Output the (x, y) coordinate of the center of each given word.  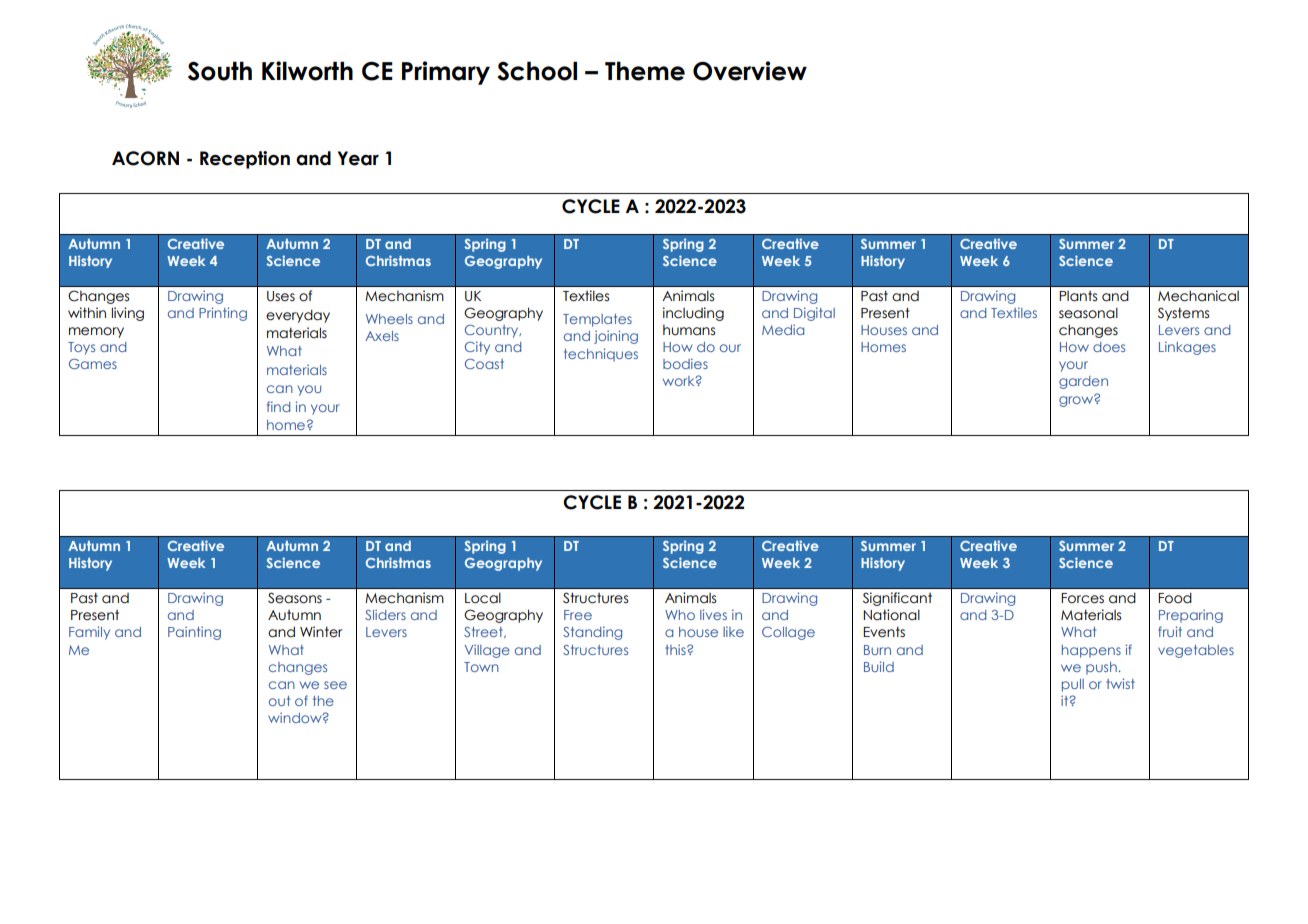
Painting (194, 633)
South (220, 71)
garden (1083, 382)
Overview (750, 71)
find (278, 406)
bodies (685, 363)
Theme (645, 71)
